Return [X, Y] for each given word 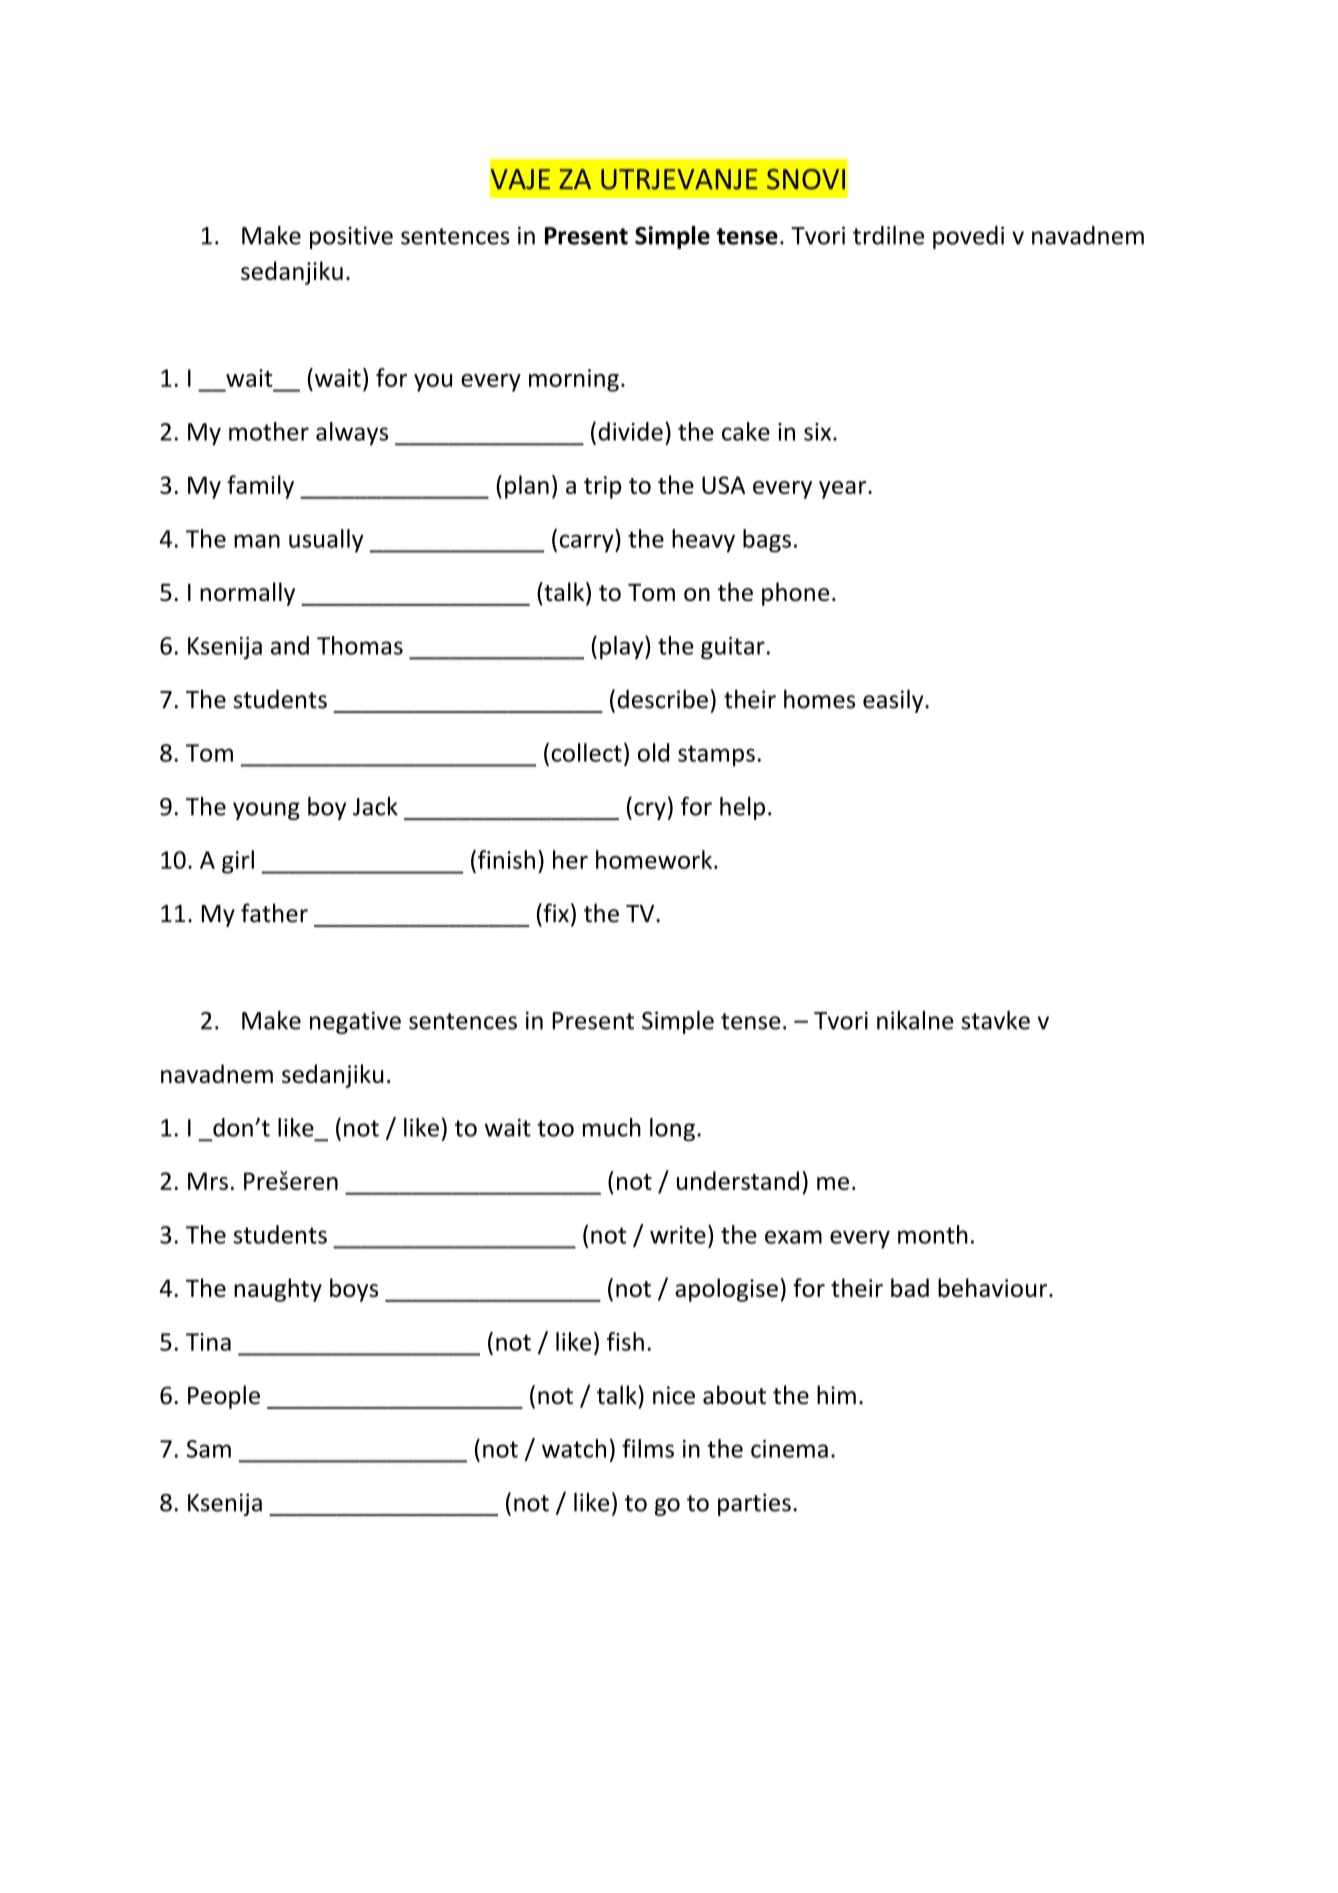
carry [588, 543]
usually [326, 541]
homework [655, 859]
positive [351, 237]
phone [795, 594]
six [819, 432]
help [742, 808]
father [274, 913]
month [933, 1234]
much [612, 1127]
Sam [208, 1449]
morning [574, 380]
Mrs [208, 1181]
